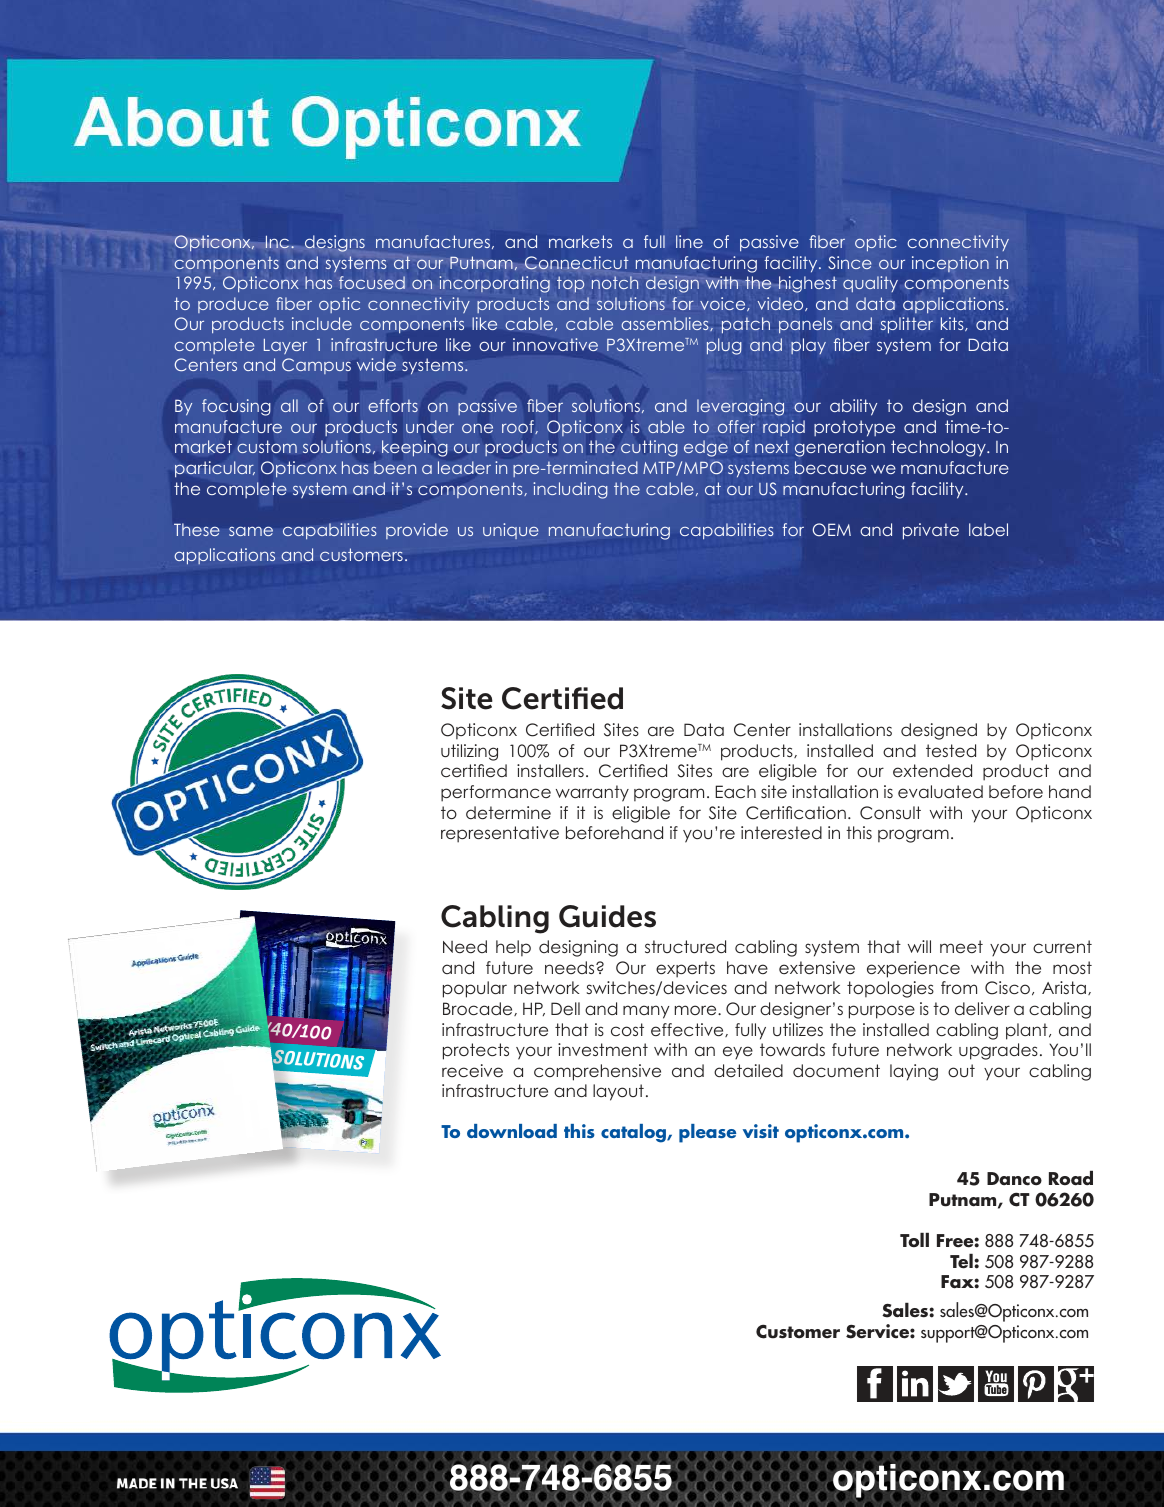  Describe the element at coordinates (988, 529) in the screenshot. I see `label` at that location.
